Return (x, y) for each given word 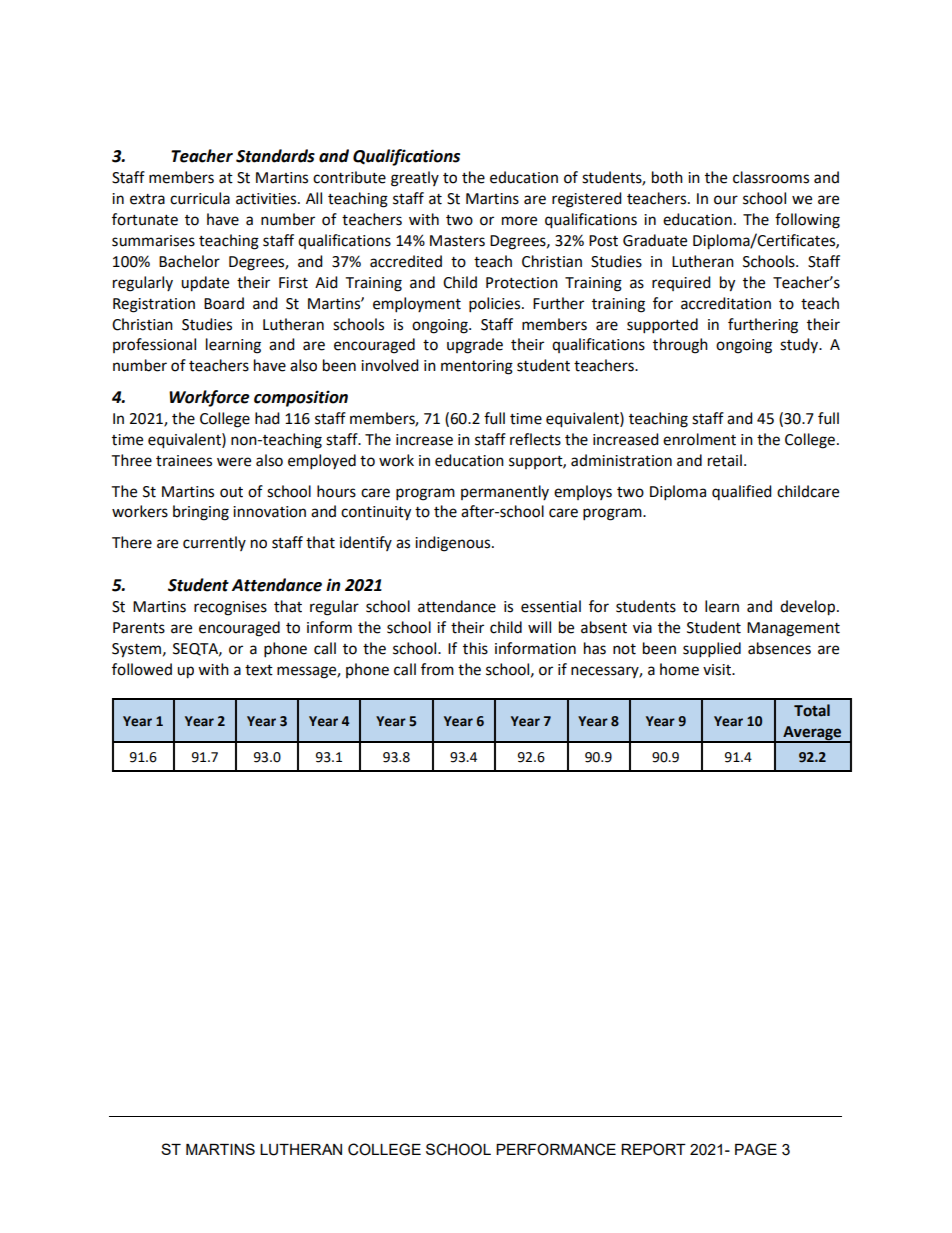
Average (812, 734)
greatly (415, 179)
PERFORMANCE (556, 1149)
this (475, 648)
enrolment (699, 439)
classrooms (771, 177)
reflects (535, 439)
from (437, 669)
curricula (200, 198)
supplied (712, 650)
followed (142, 669)
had (267, 418)
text (259, 670)
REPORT (653, 1149)
